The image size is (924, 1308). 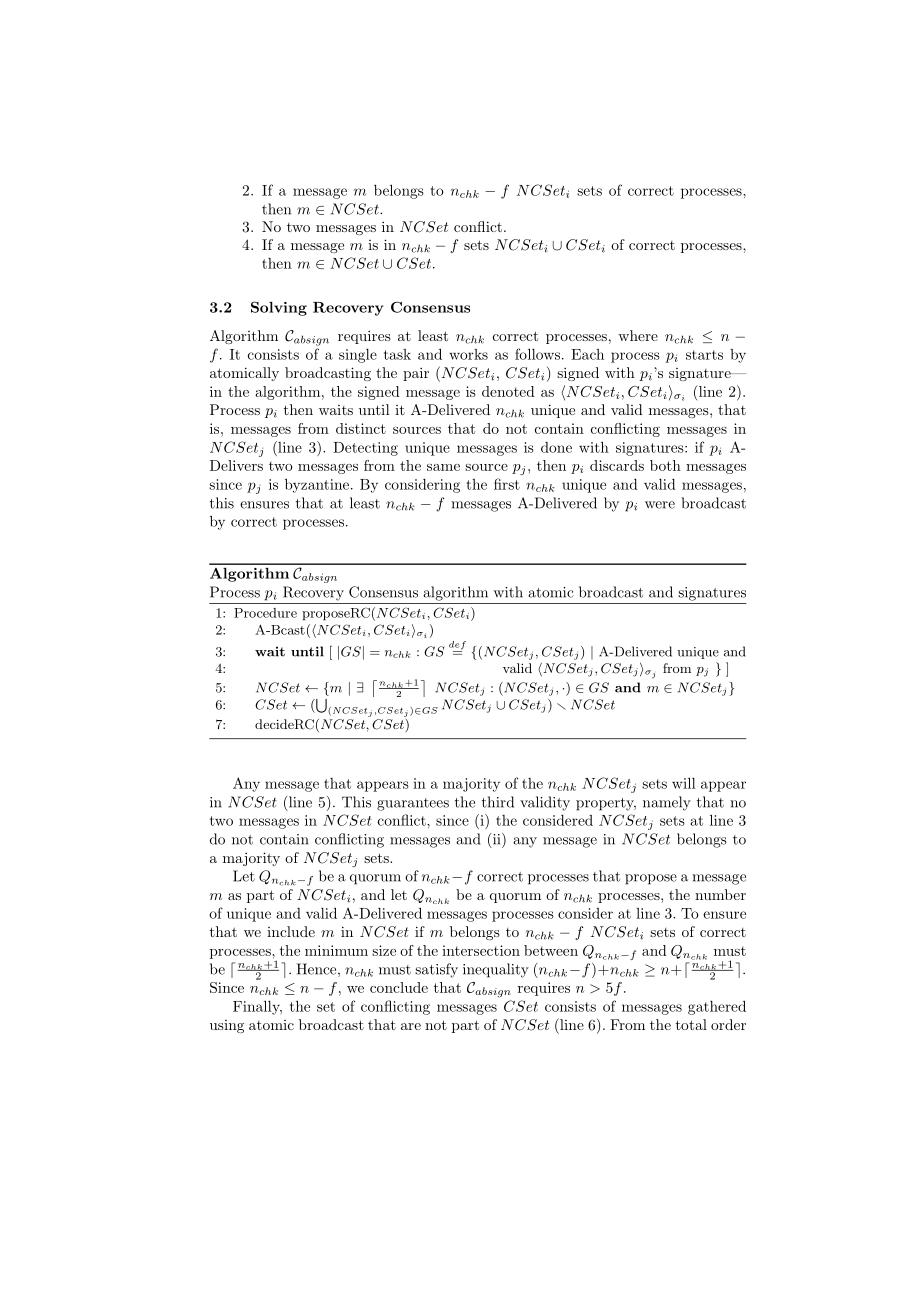 I want to click on both, so click(x=665, y=465).
